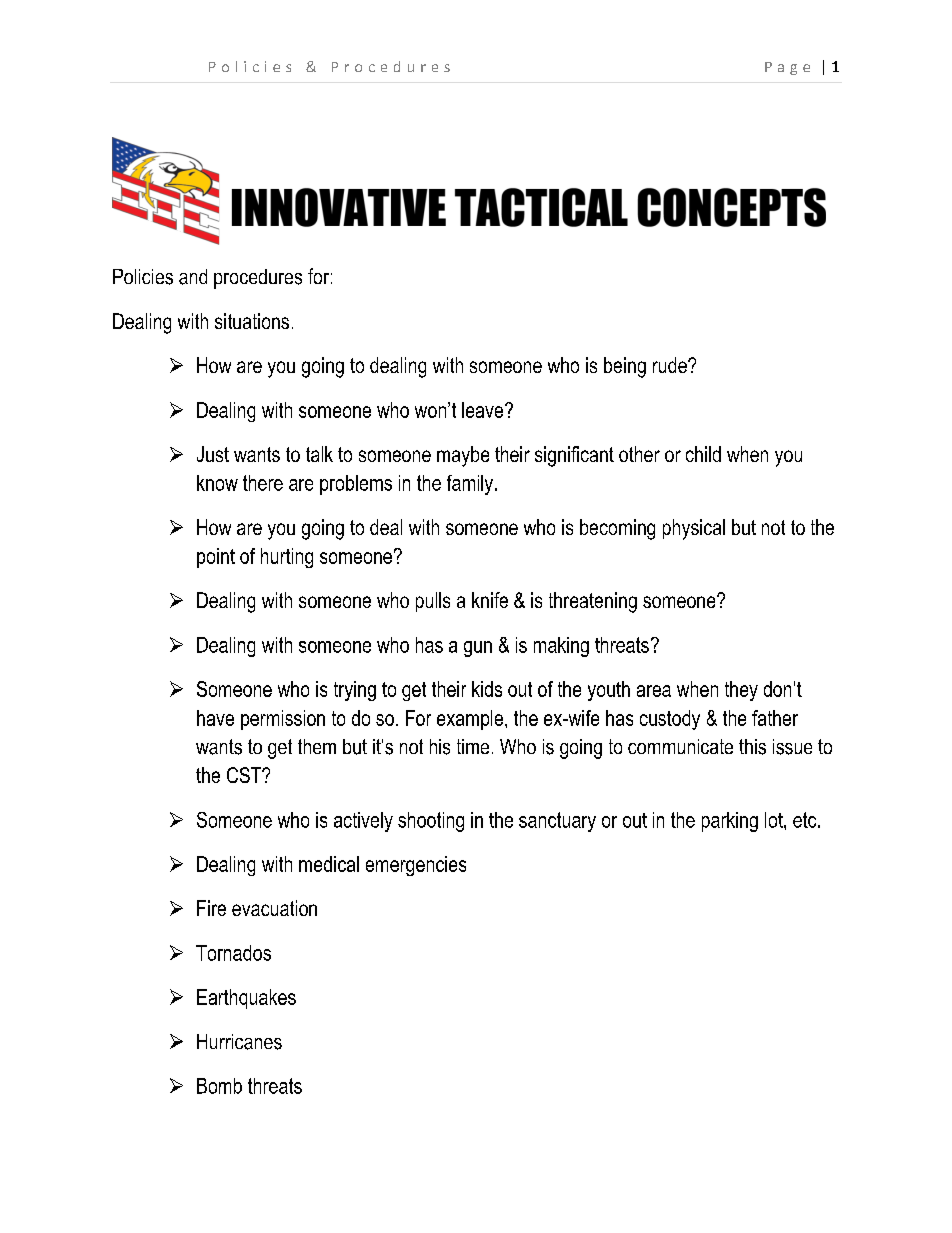  Describe the element at coordinates (252, 321) in the page. I see `situations` at that location.
